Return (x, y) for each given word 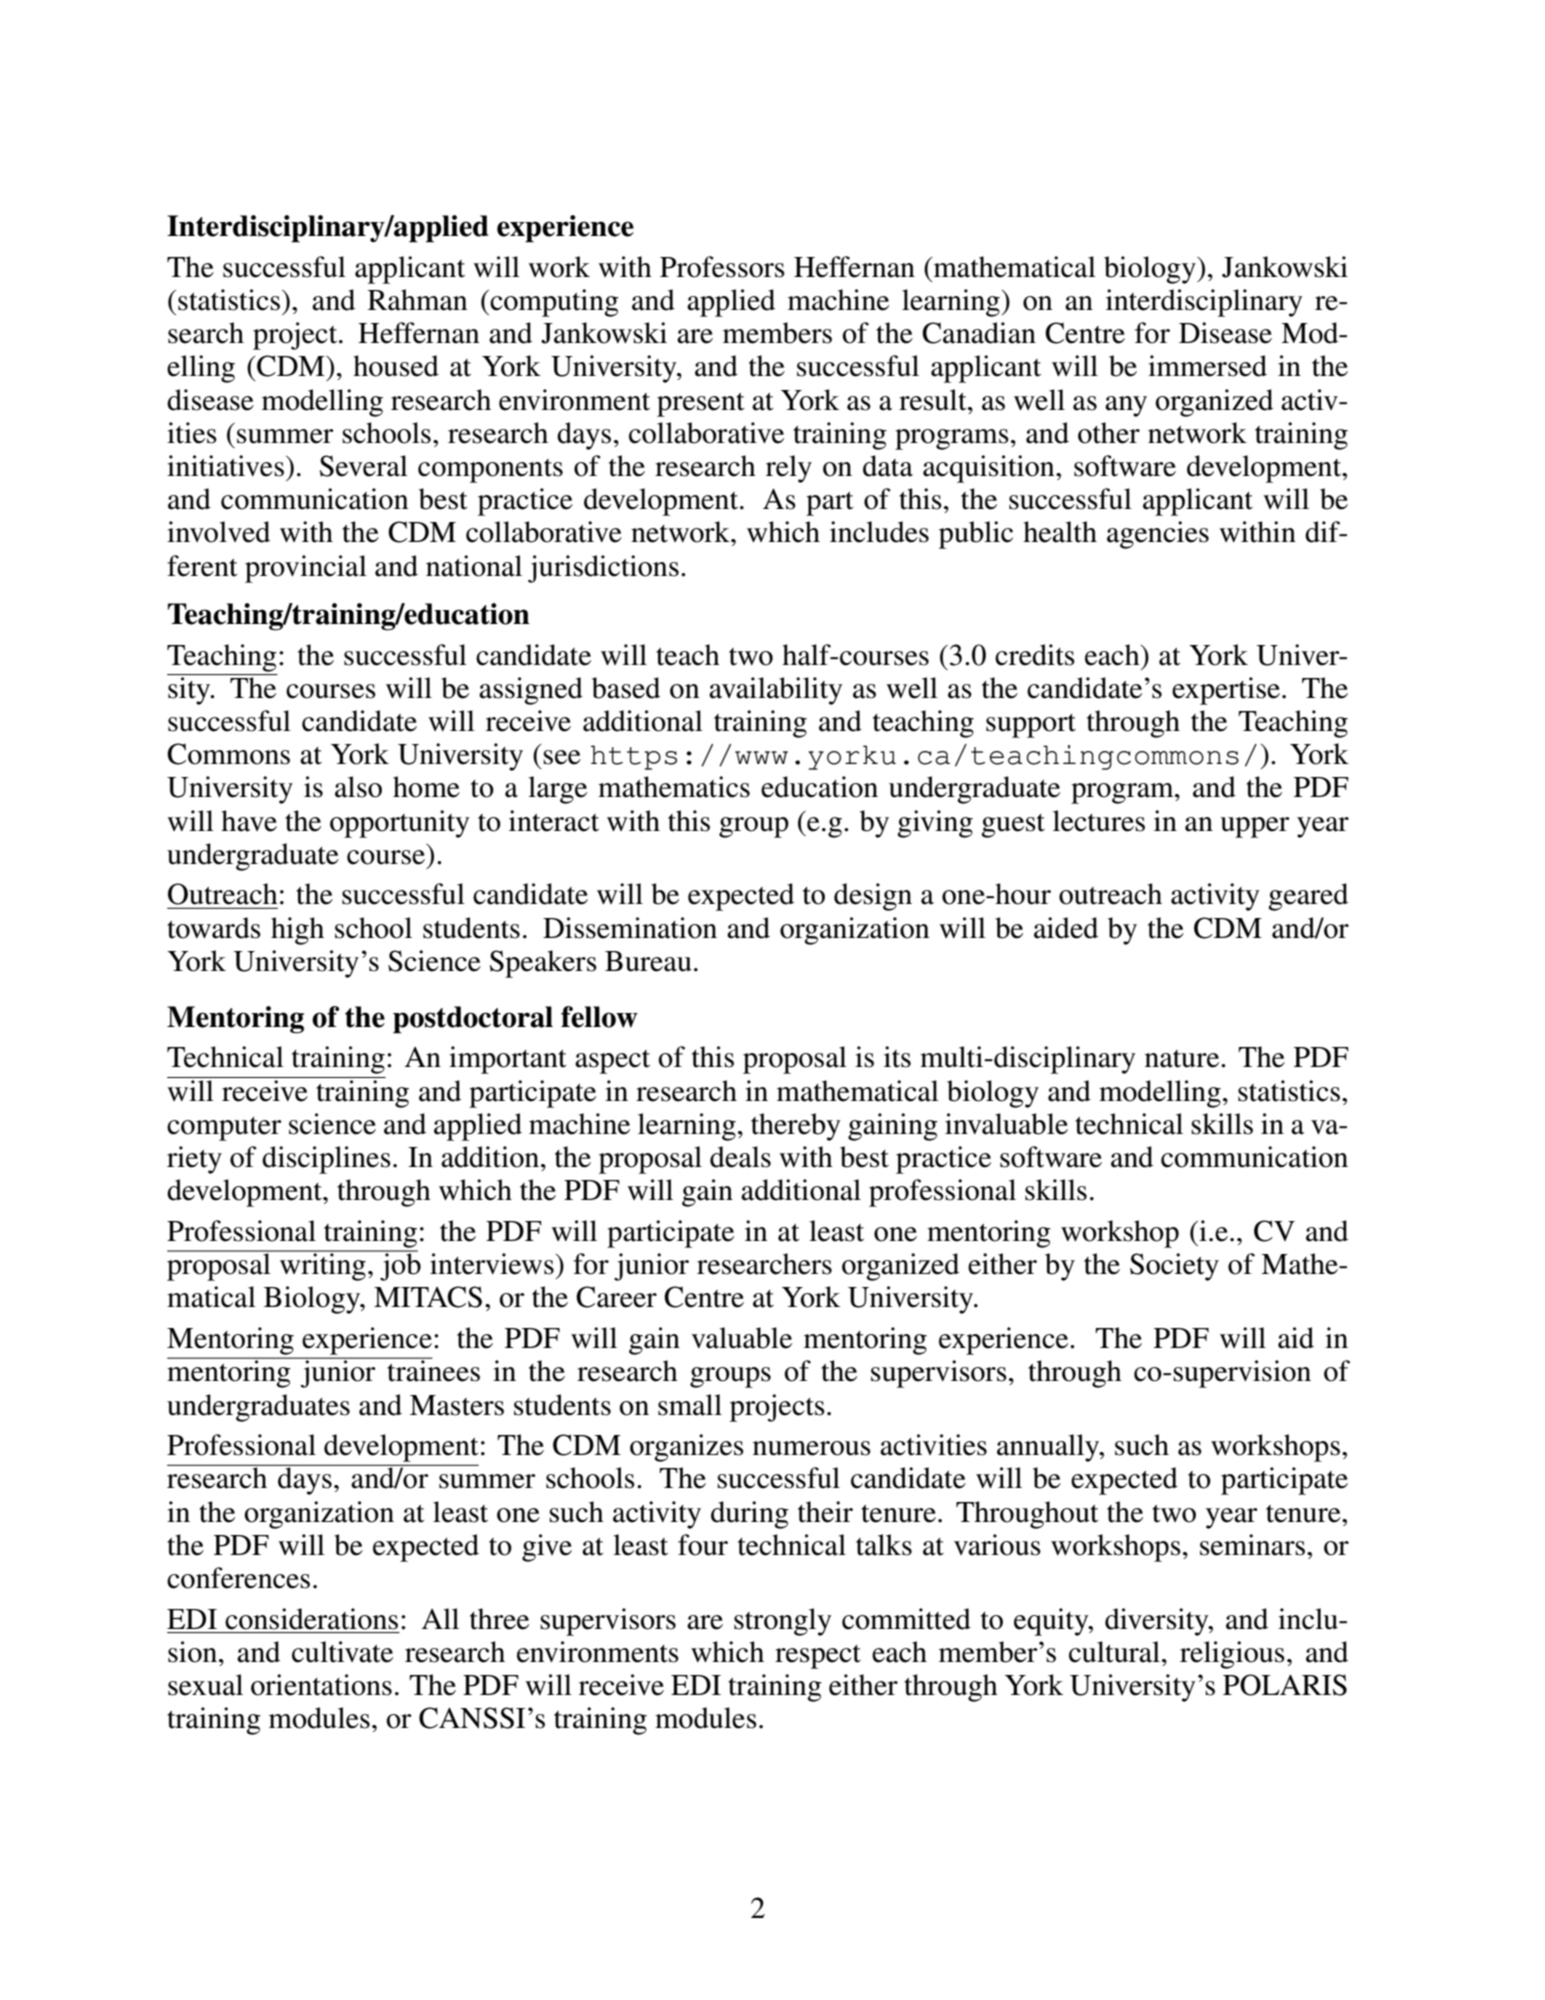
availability (776, 691)
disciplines (326, 1160)
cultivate (342, 1652)
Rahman (417, 300)
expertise (1226, 691)
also (358, 787)
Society (1174, 1267)
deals (740, 1157)
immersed (1207, 366)
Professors (722, 267)
